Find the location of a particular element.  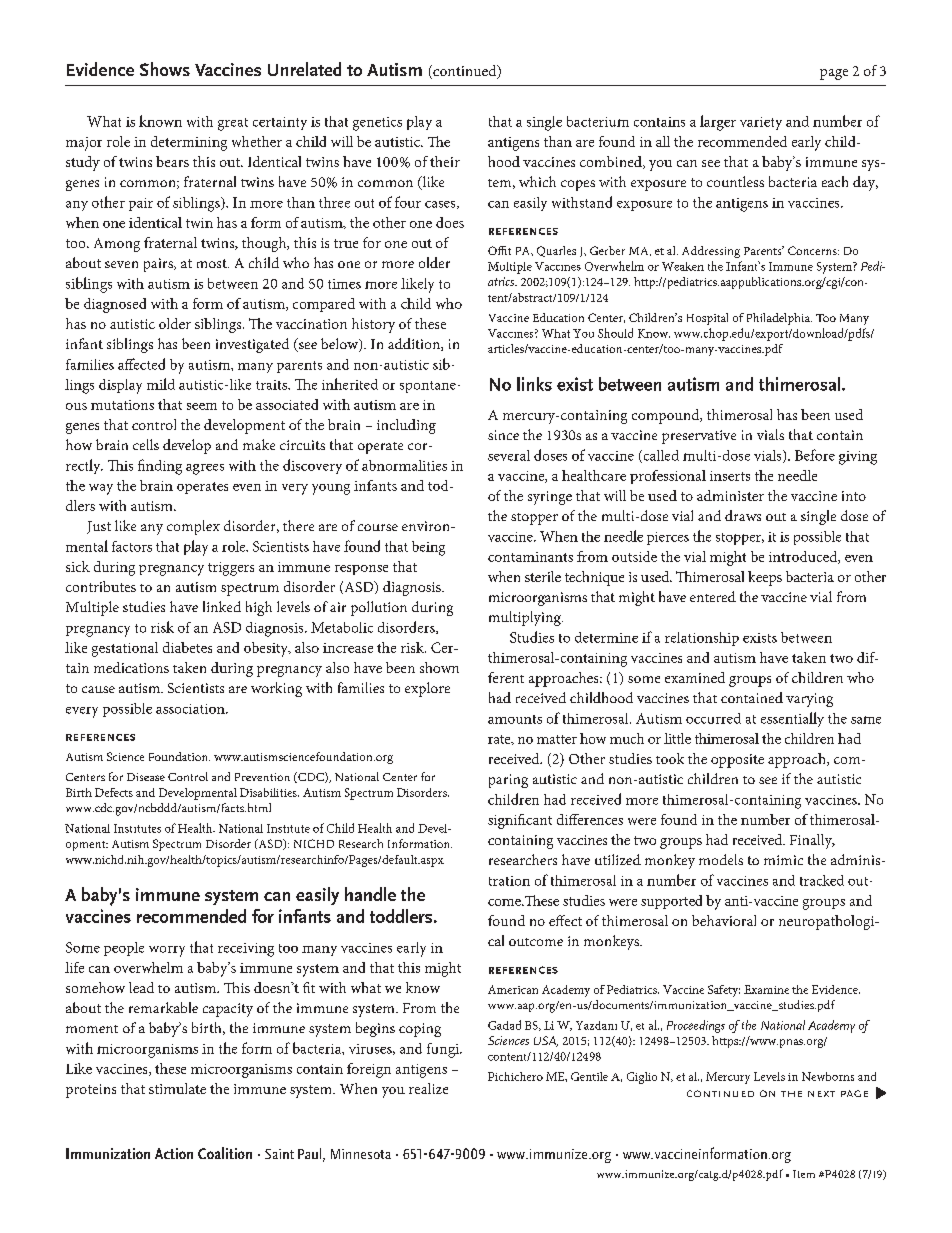

variety is located at coordinates (761, 123).
